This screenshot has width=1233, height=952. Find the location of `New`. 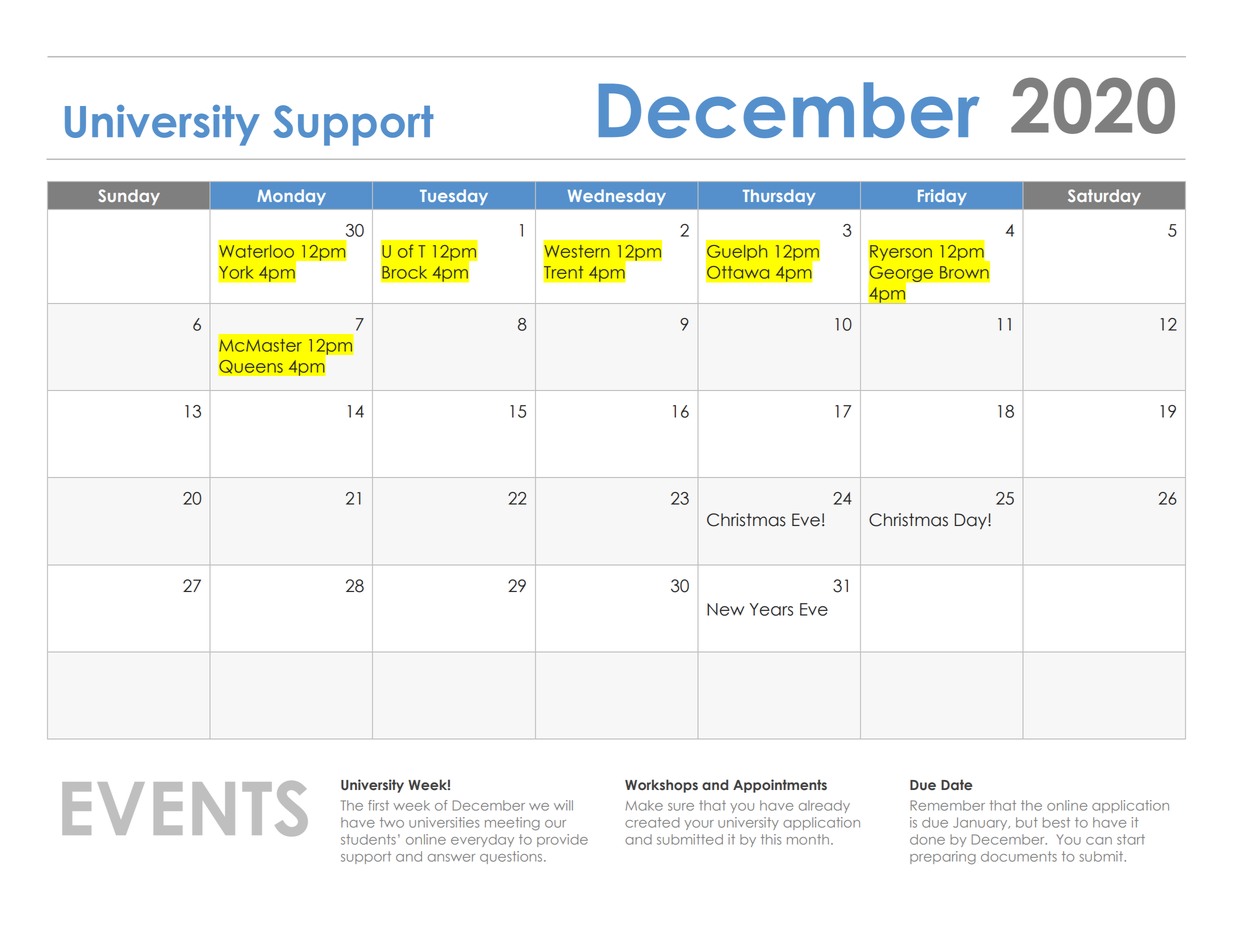

New is located at coordinates (725, 609).
